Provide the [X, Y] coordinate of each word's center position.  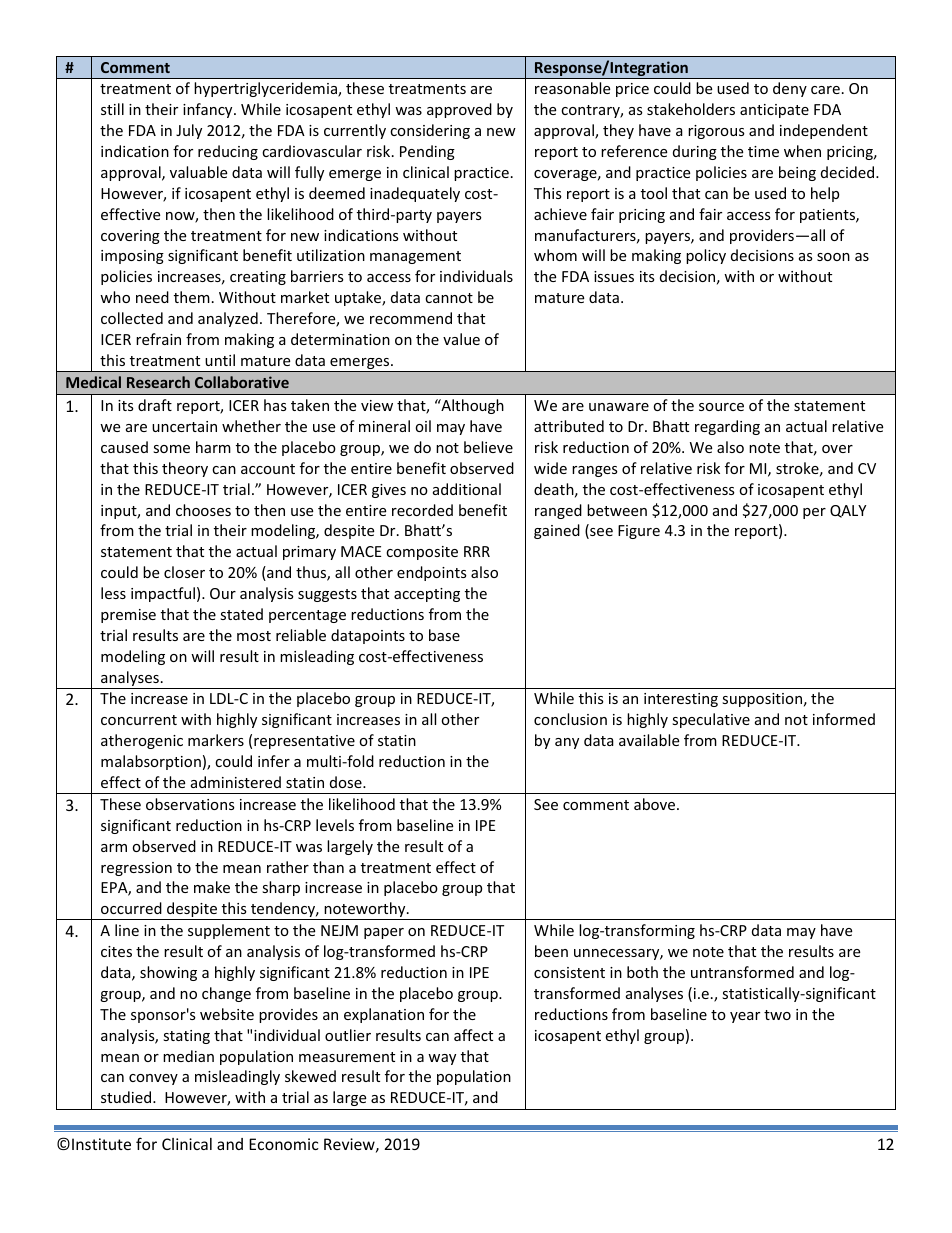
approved [459, 110]
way [442, 1059]
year [745, 1017]
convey [153, 1079]
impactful [163, 594]
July [189, 131]
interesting [681, 700]
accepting [427, 595]
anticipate [774, 111]
